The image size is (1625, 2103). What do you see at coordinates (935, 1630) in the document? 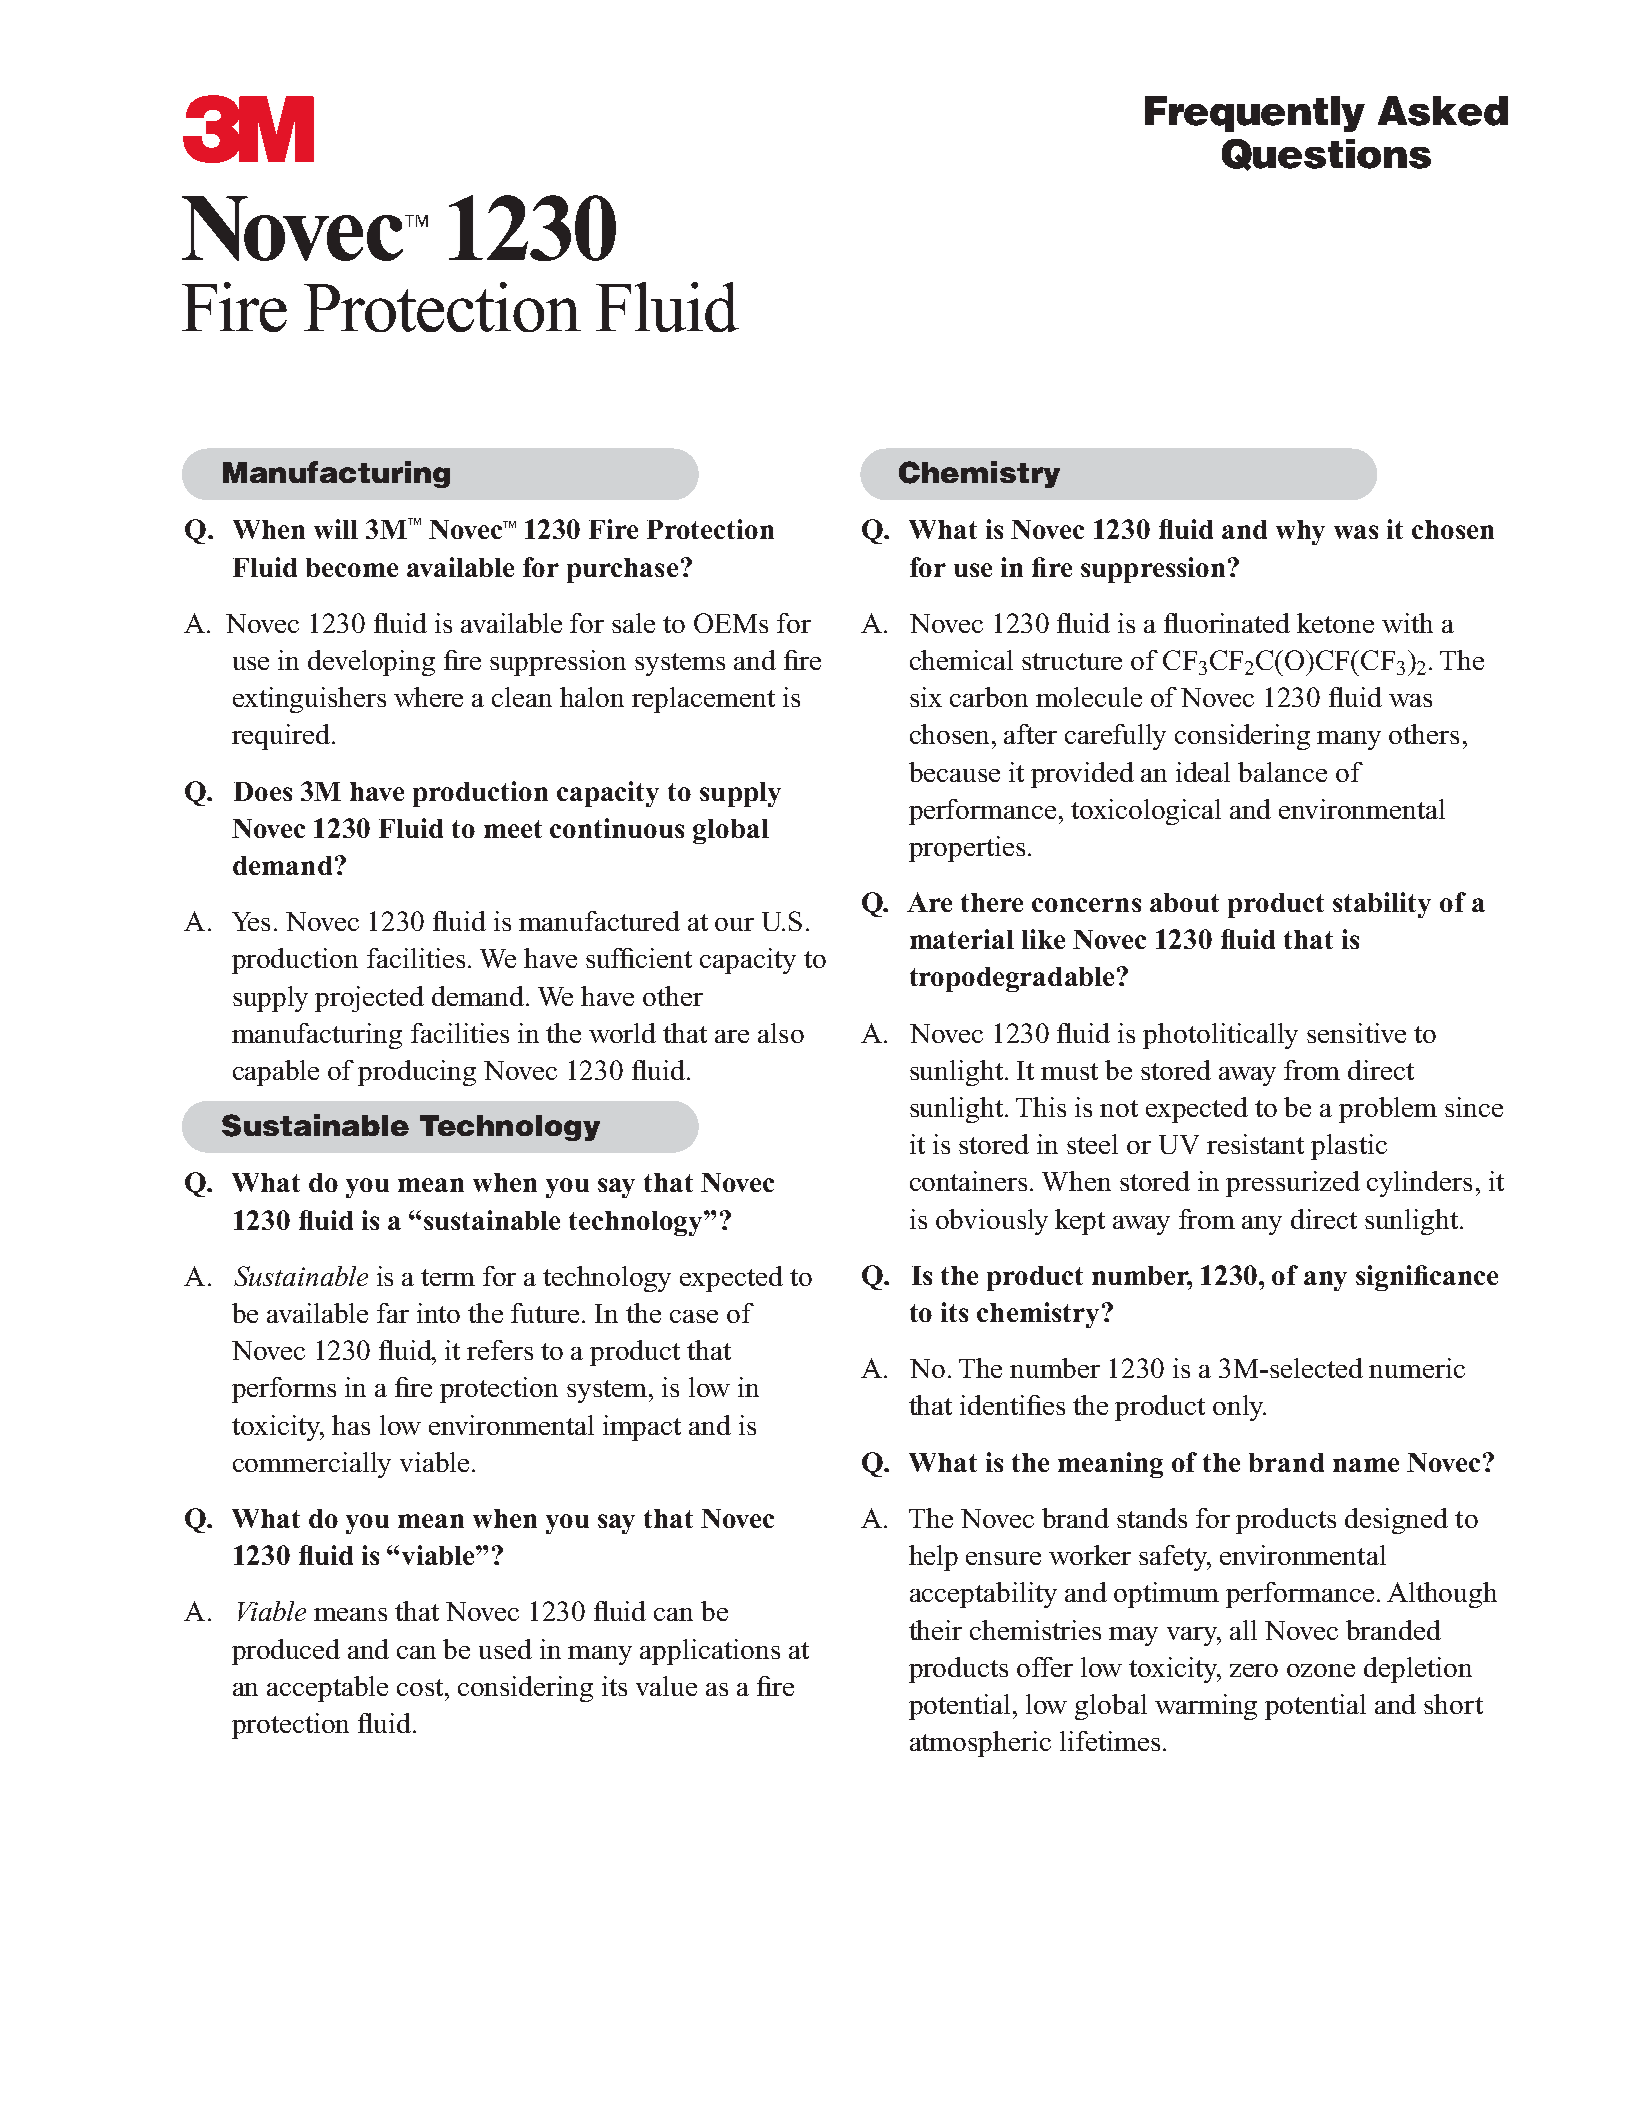
I see `their` at bounding box center [935, 1630].
